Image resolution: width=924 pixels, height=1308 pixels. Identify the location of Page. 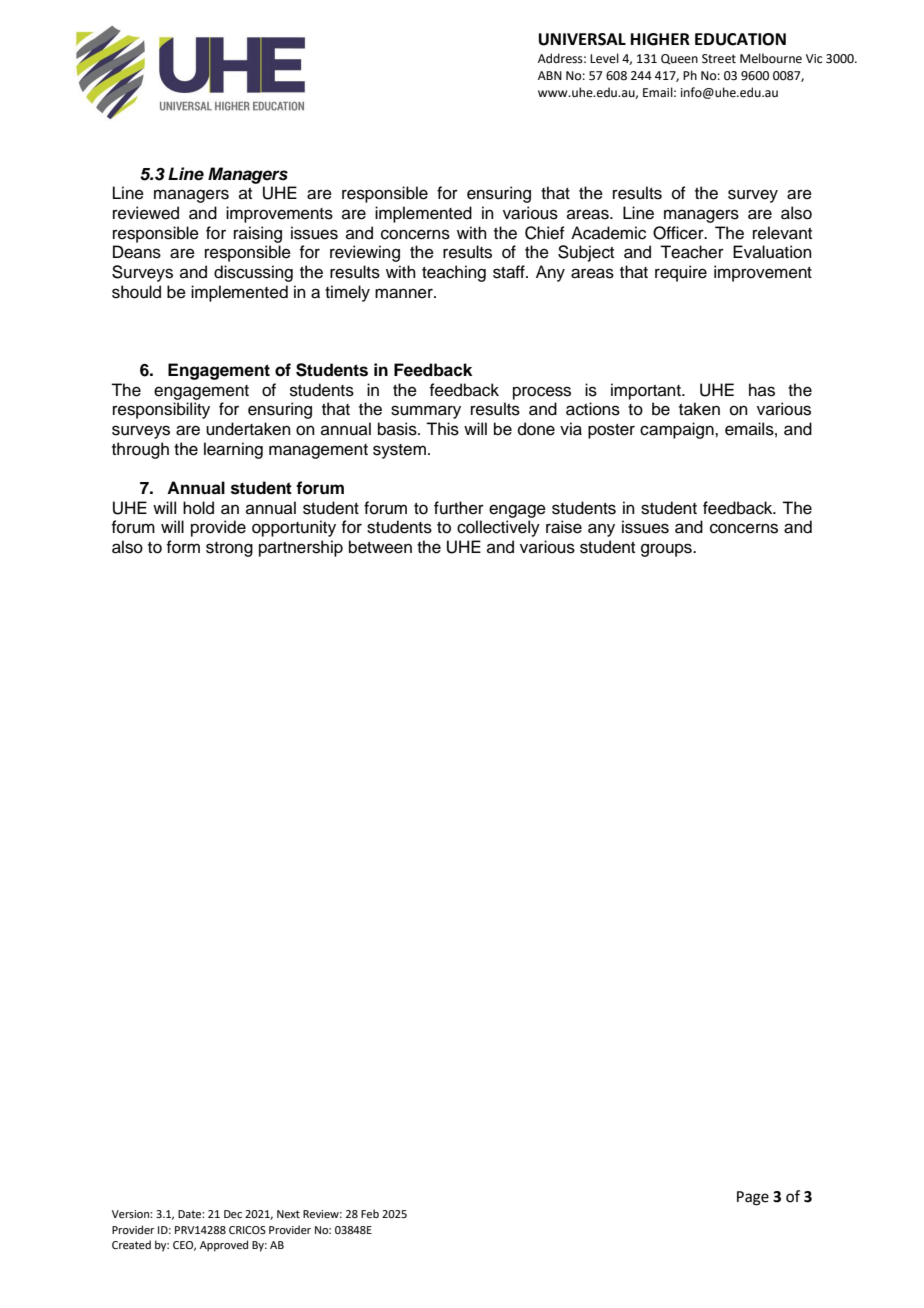
(753, 1198).
